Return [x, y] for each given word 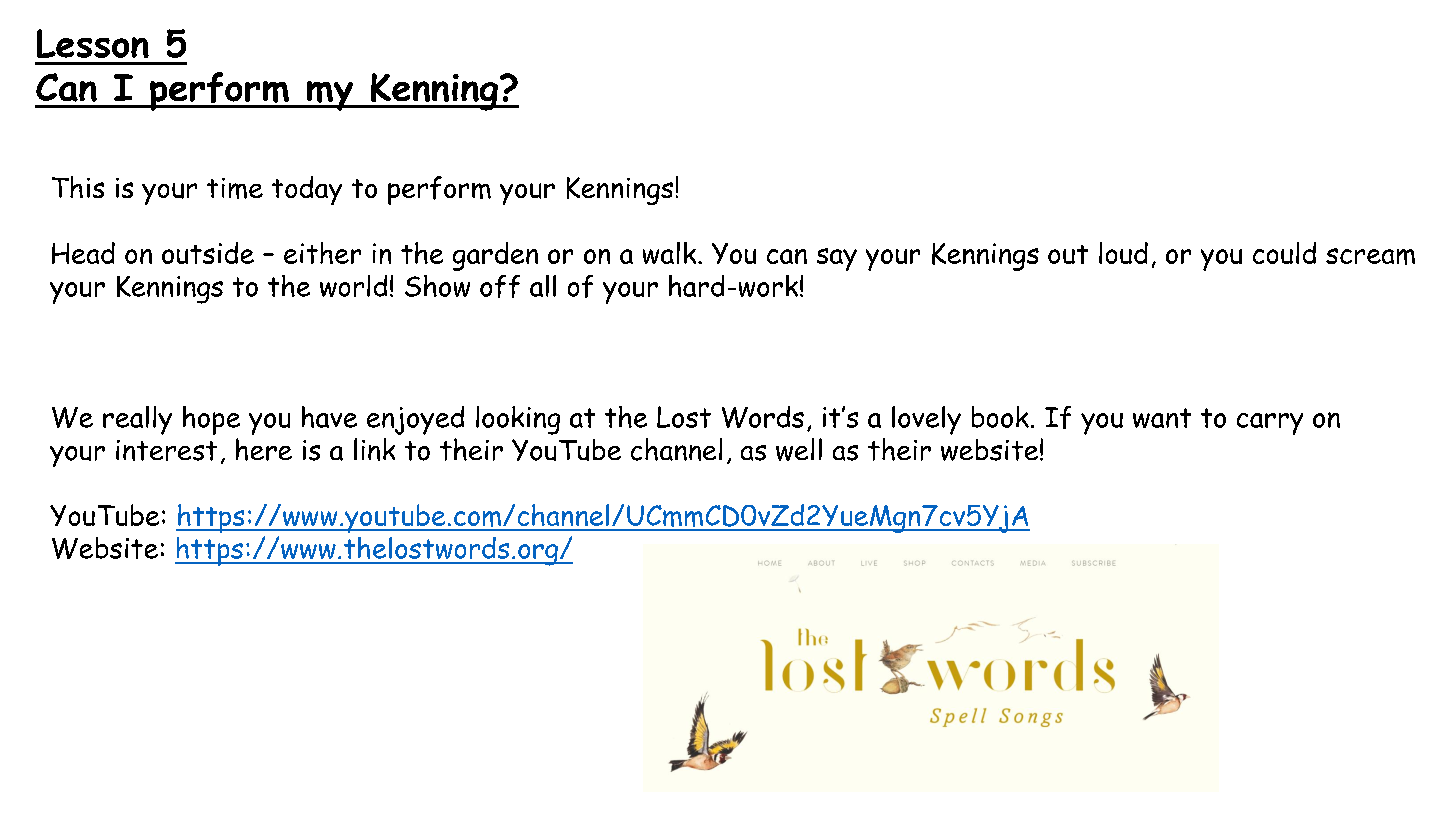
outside [208, 253]
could [1284, 253]
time [235, 188]
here [264, 449]
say [837, 259]
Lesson [93, 43]
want [1162, 418]
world [353, 286]
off [500, 286]
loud [1123, 253]
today [307, 190]
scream [1370, 256]
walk [671, 253]
